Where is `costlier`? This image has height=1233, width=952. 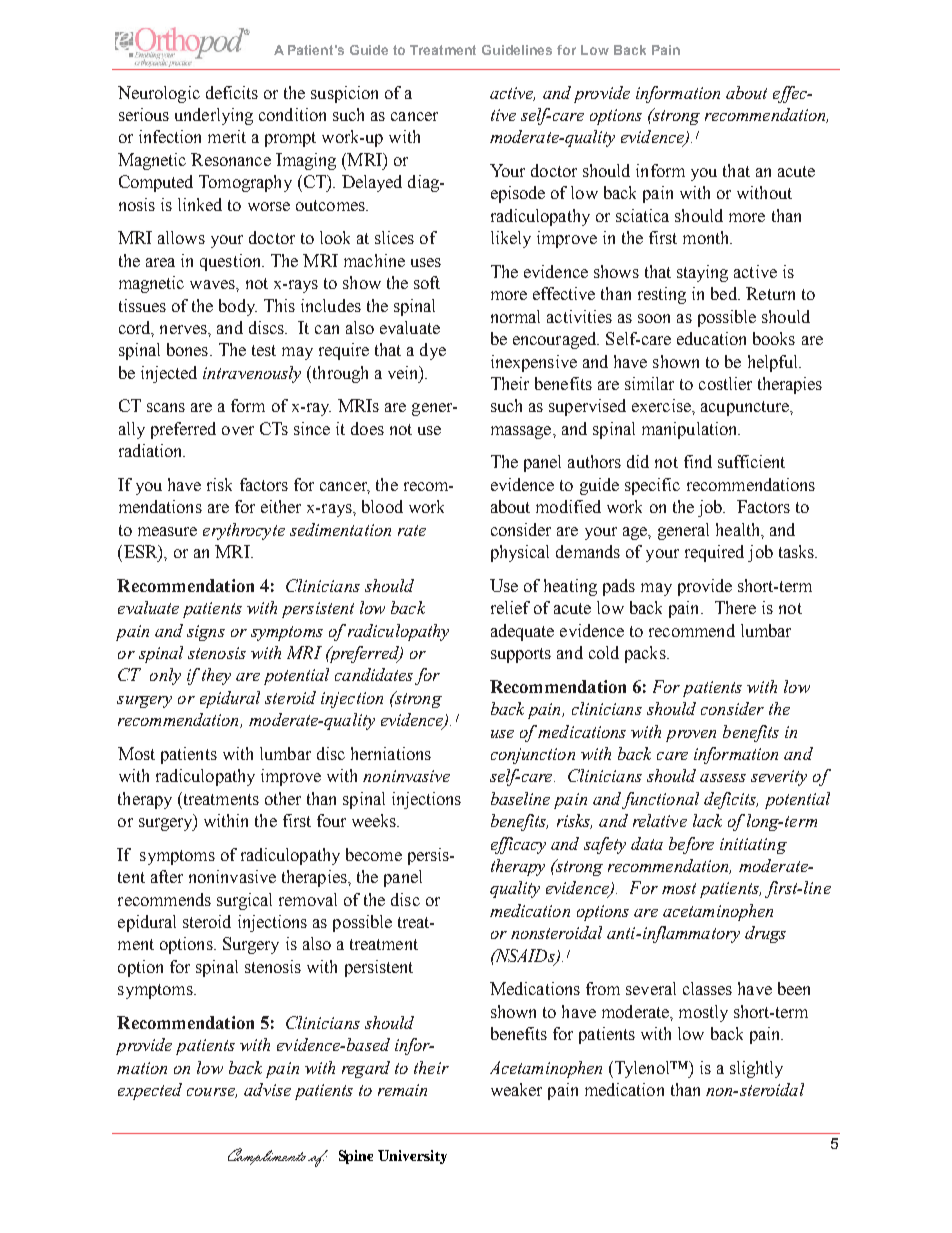
costlier is located at coordinates (725, 383).
